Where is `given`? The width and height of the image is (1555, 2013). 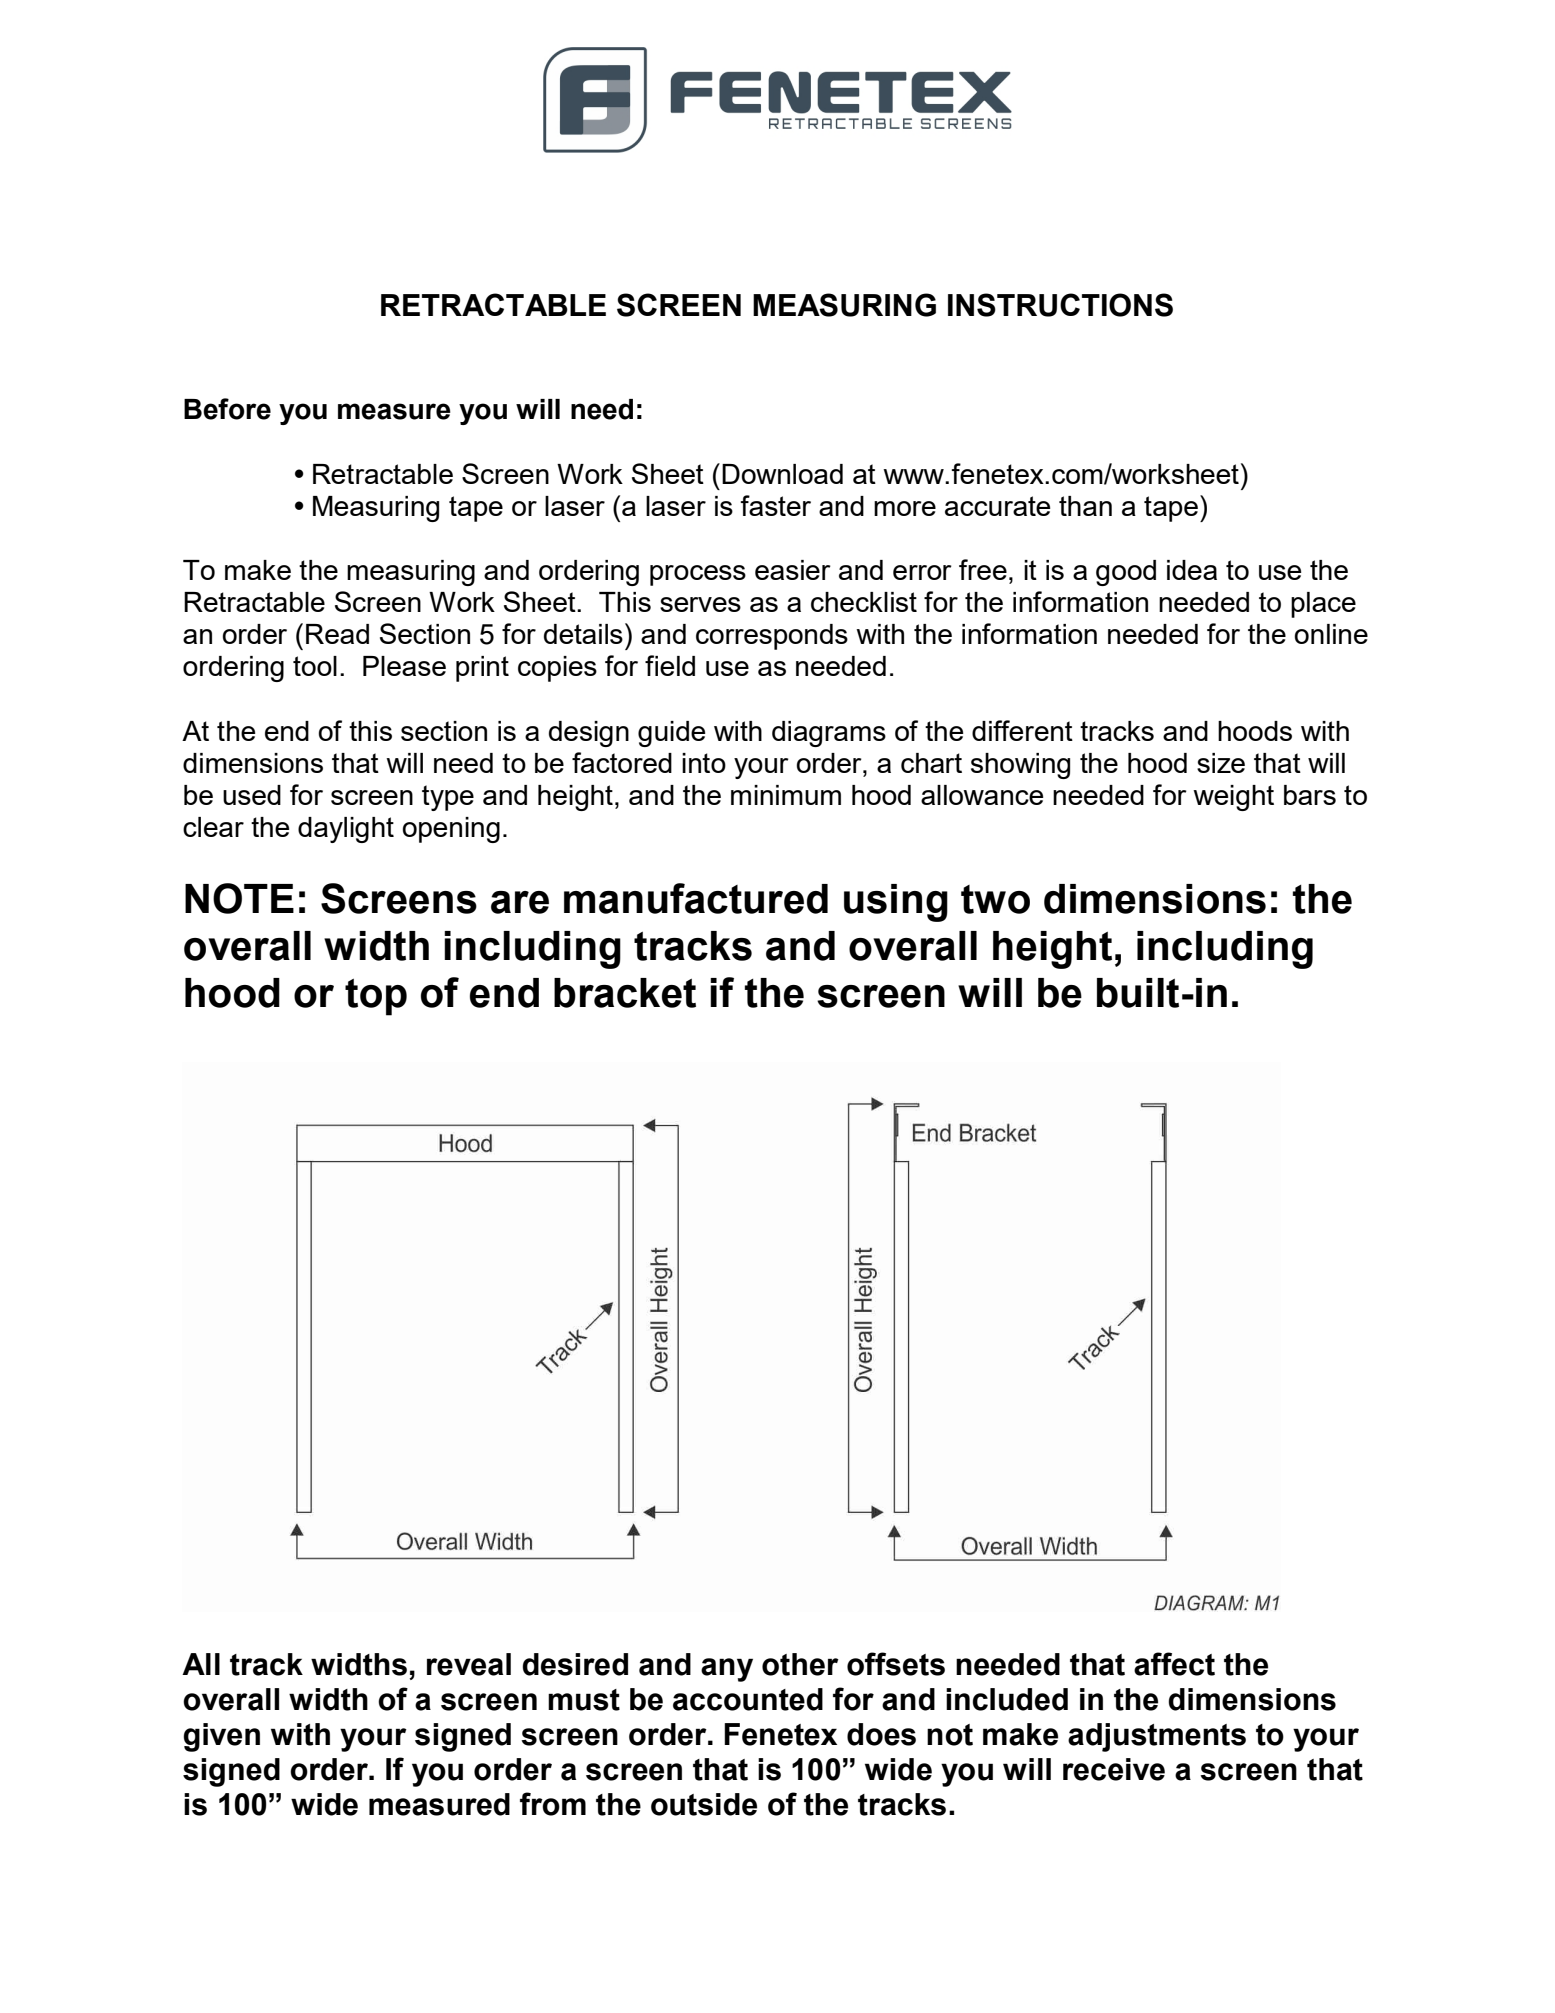 given is located at coordinates (221, 1737).
